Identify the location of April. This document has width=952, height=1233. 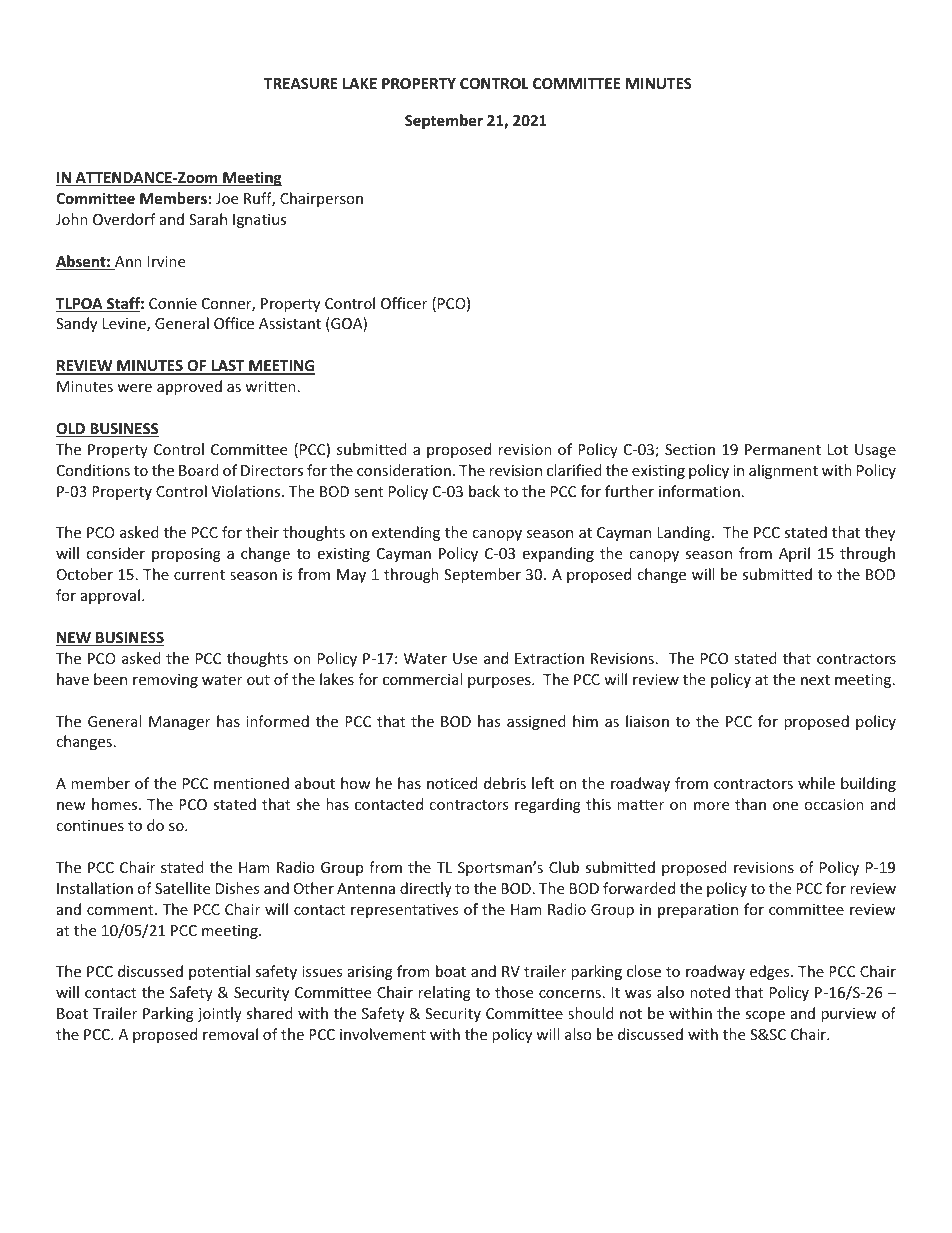
(794, 554).
